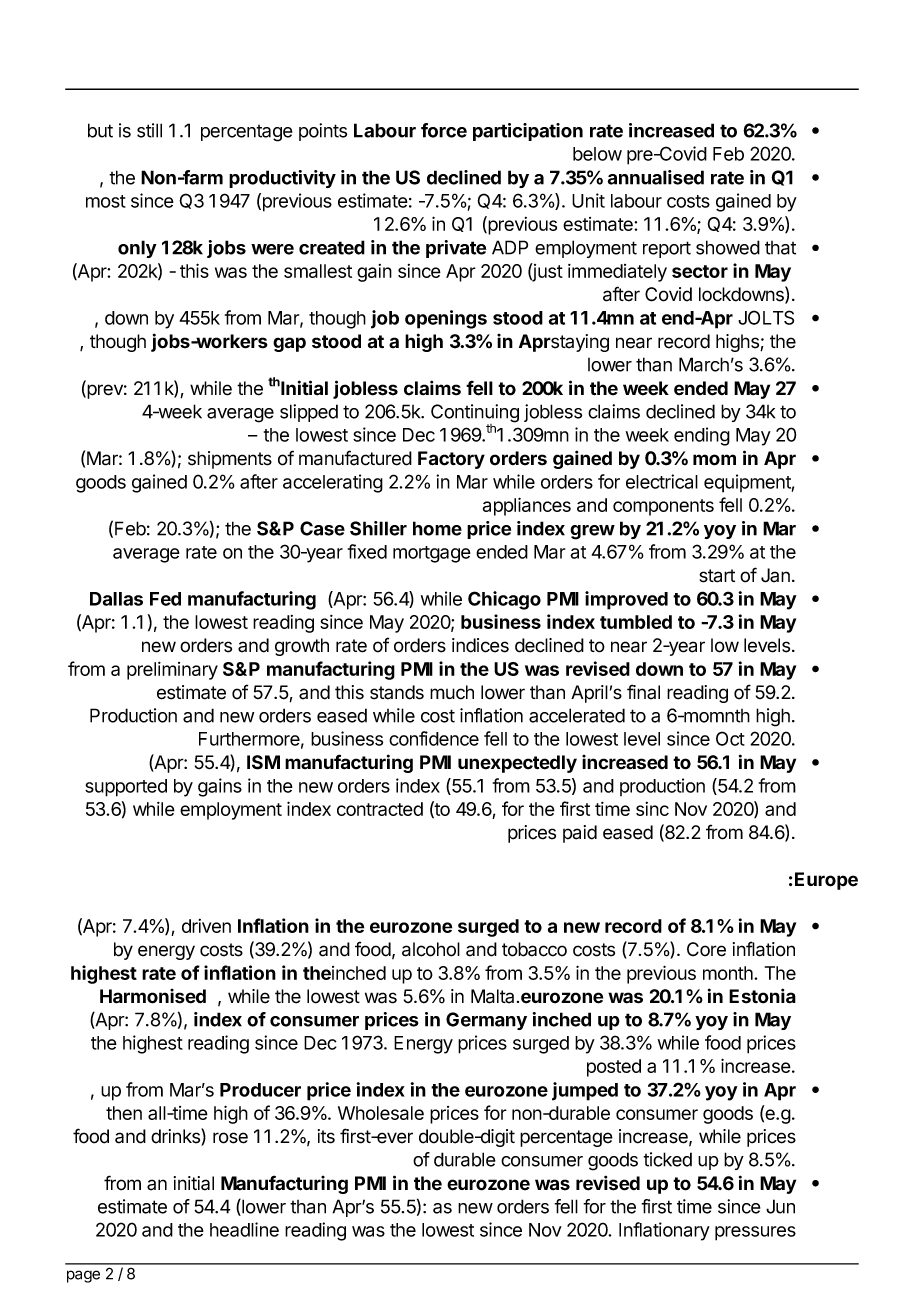  What do you see at coordinates (730, 738) in the page?
I see `Oct` at bounding box center [730, 738].
